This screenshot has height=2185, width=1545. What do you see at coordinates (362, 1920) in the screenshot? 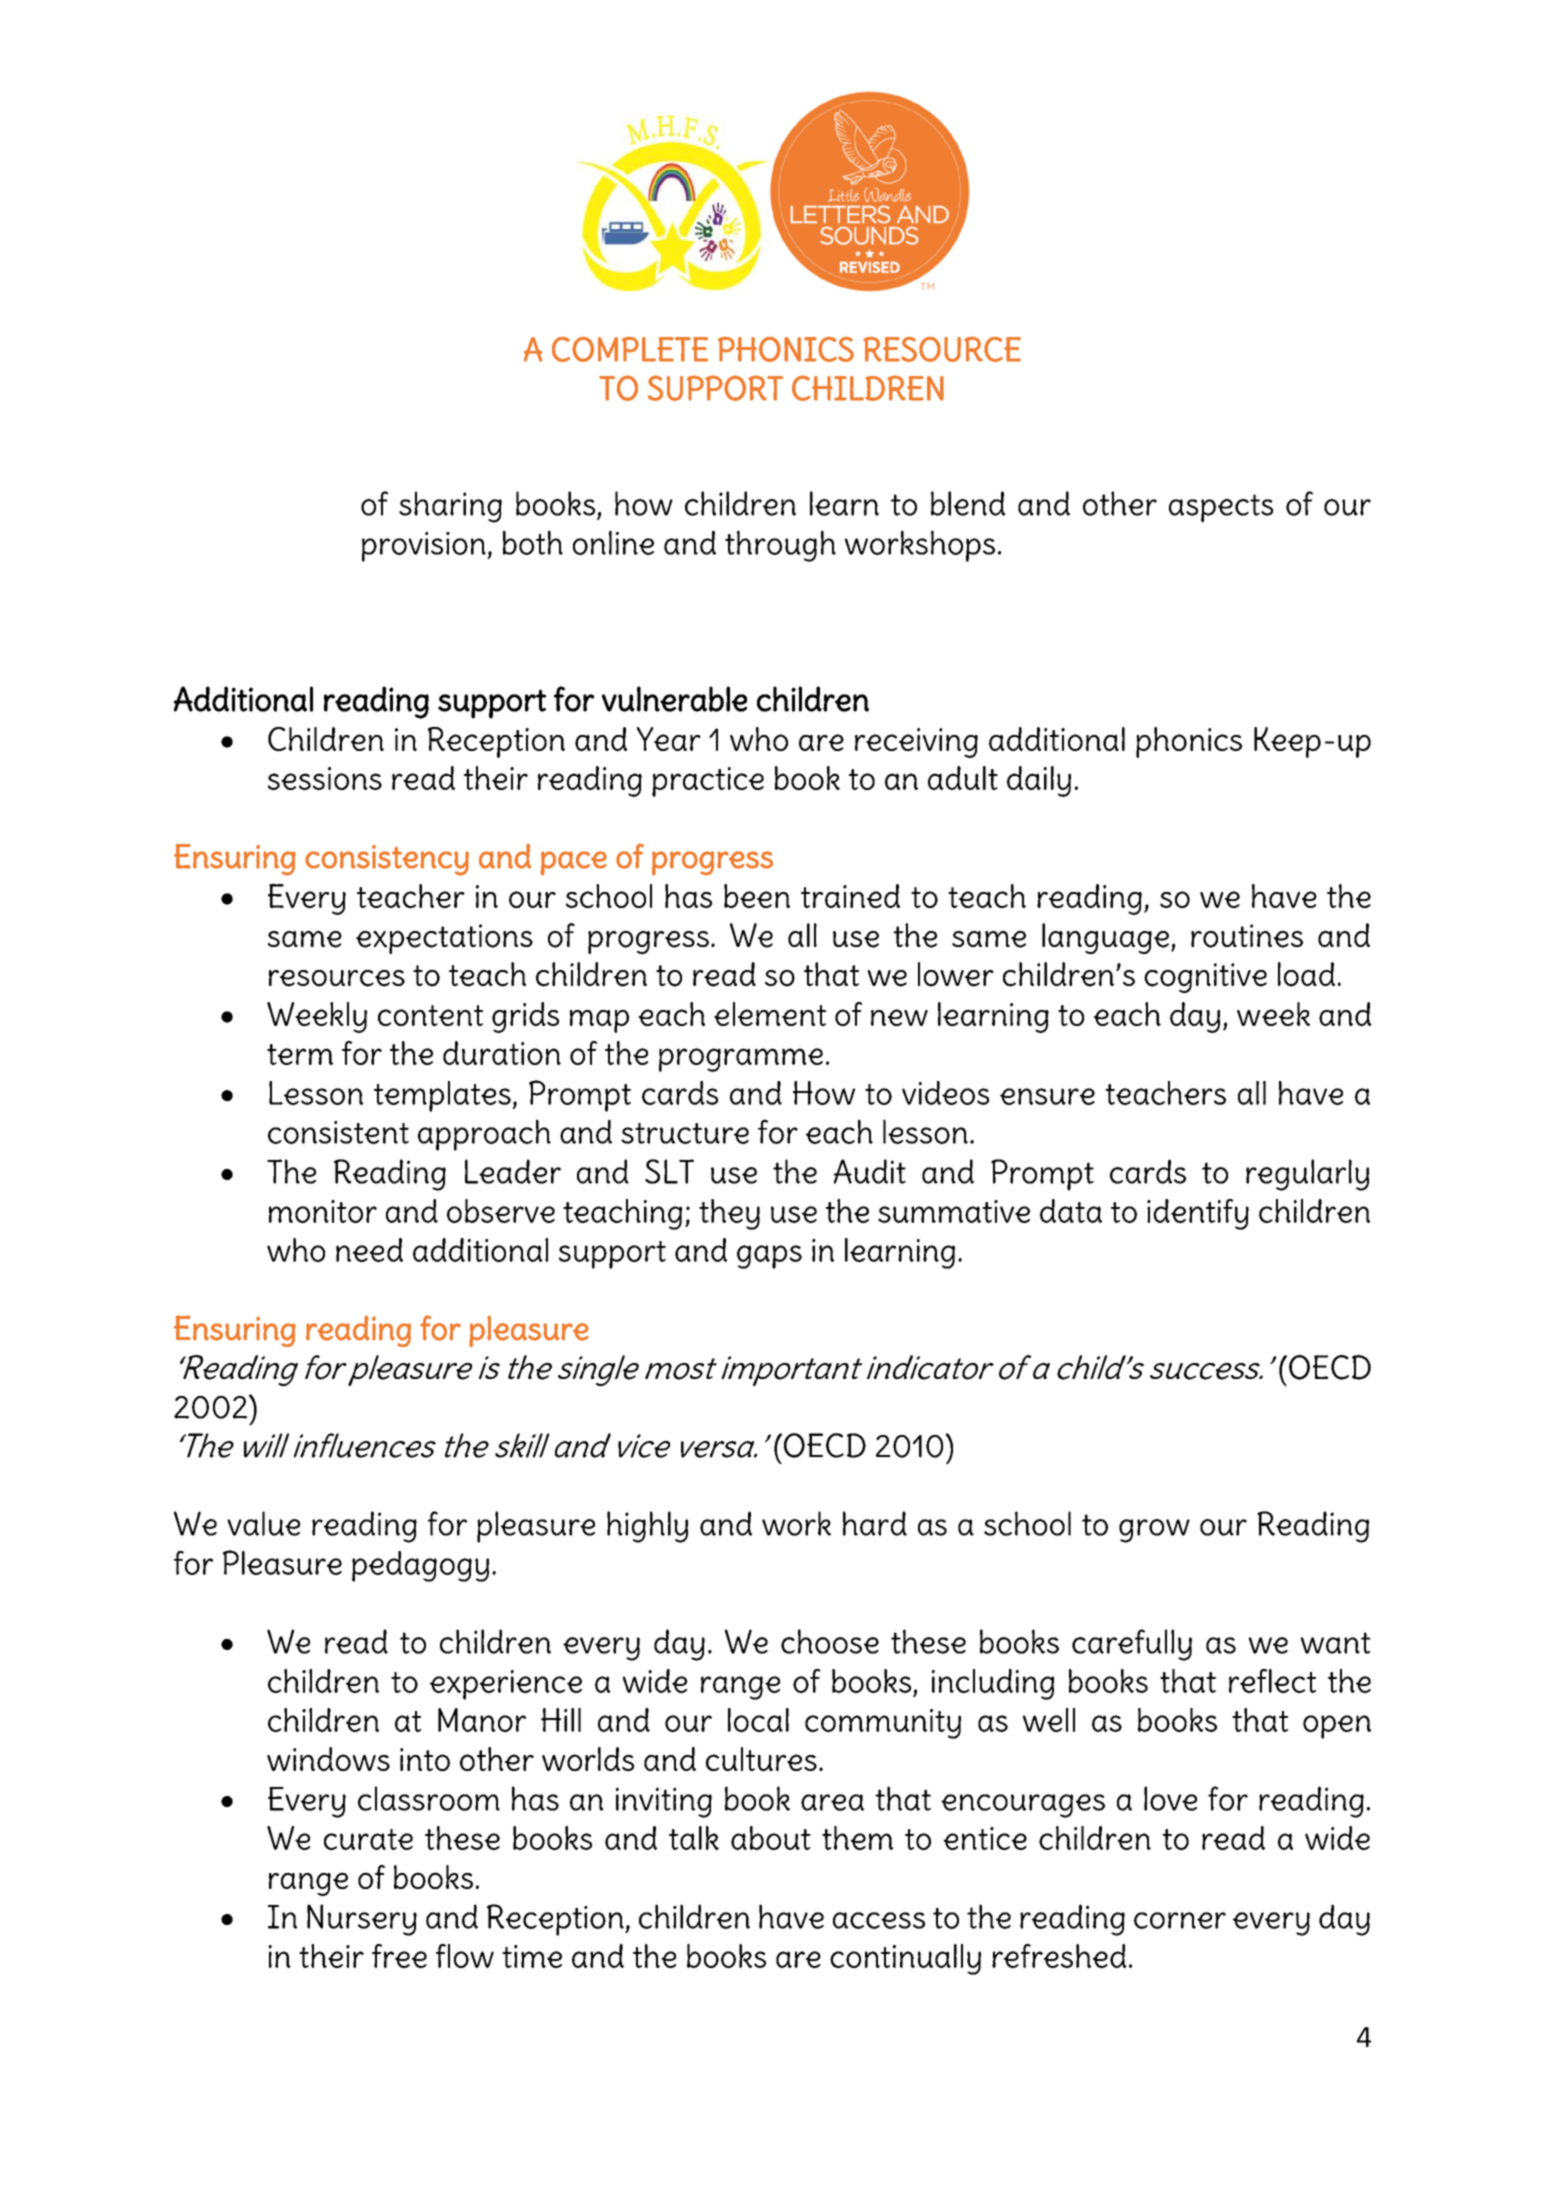
I see `Nursery` at bounding box center [362, 1920].
